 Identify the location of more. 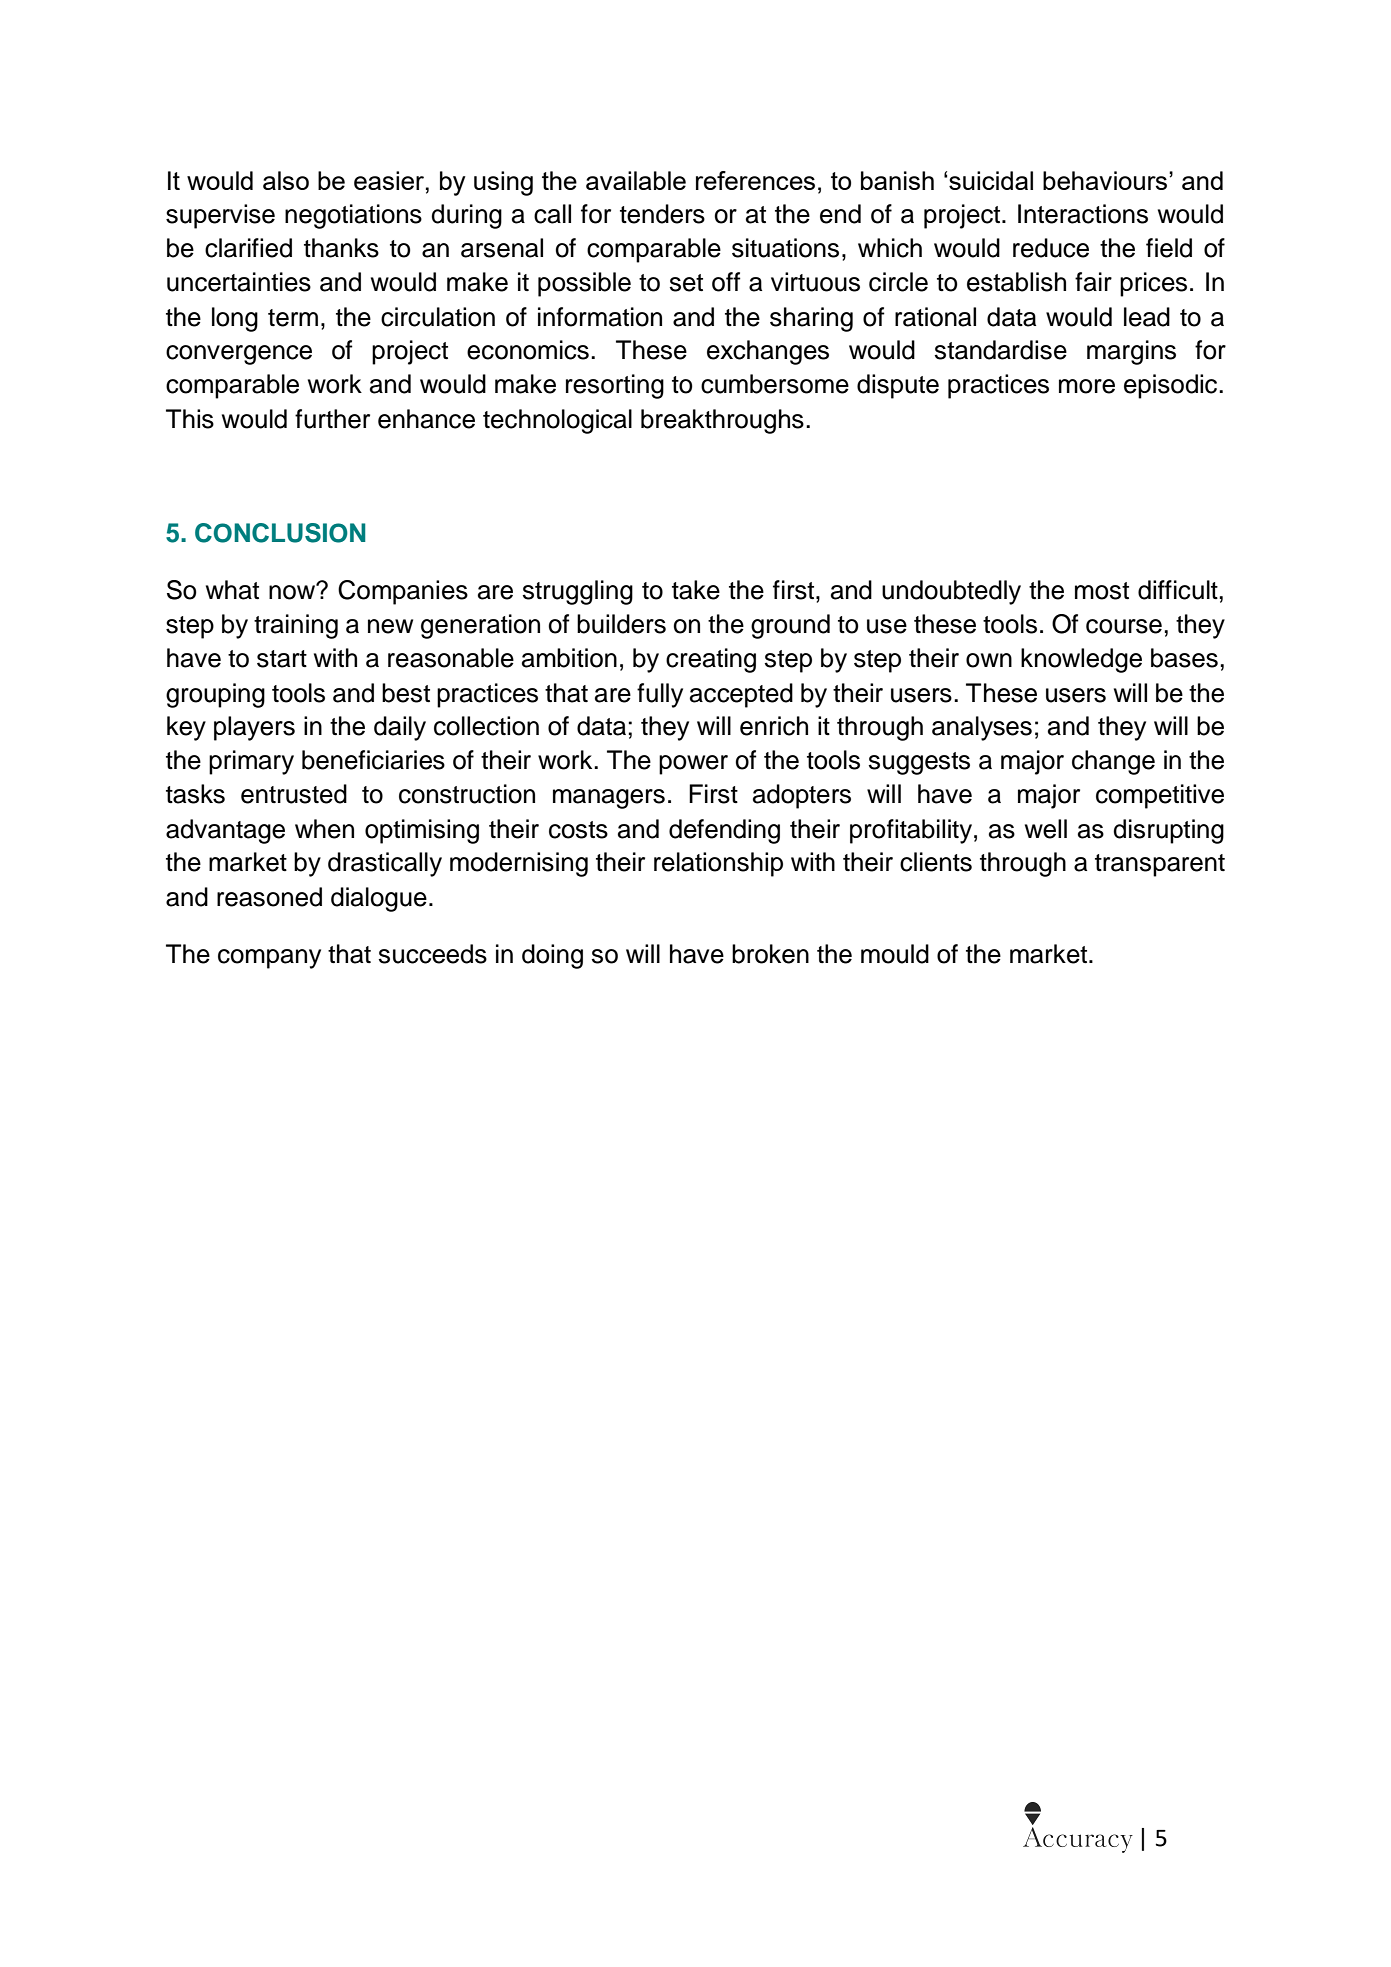
(1087, 386).
